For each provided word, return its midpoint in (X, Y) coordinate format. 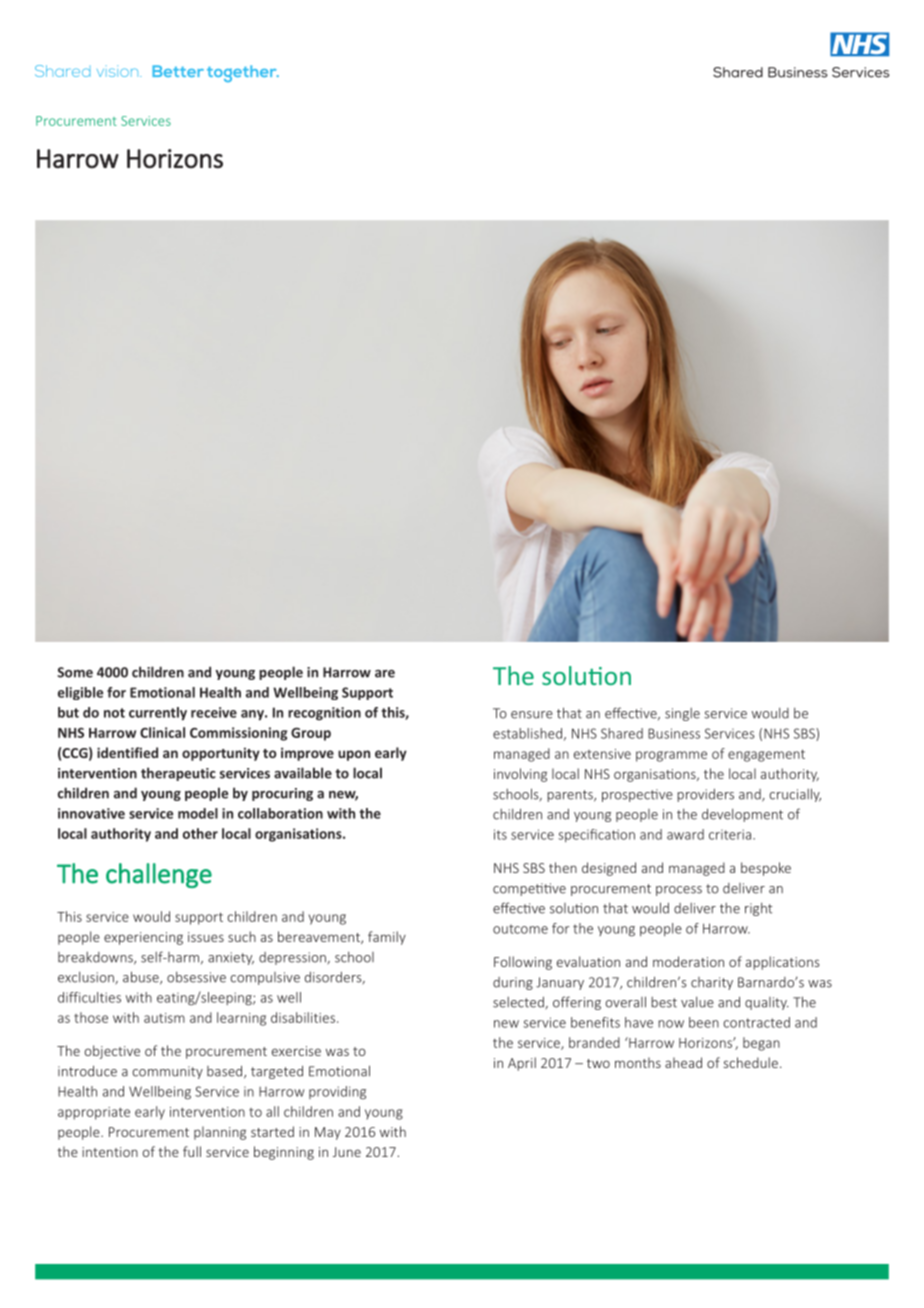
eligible (80, 693)
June (347, 1152)
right (758, 909)
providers (705, 795)
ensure (532, 715)
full (192, 1151)
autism (164, 1018)
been (704, 1022)
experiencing (143, 938)
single (682, 714)
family (387, 938)
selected (519, 1003)
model (198, 813)
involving (520, 775)
